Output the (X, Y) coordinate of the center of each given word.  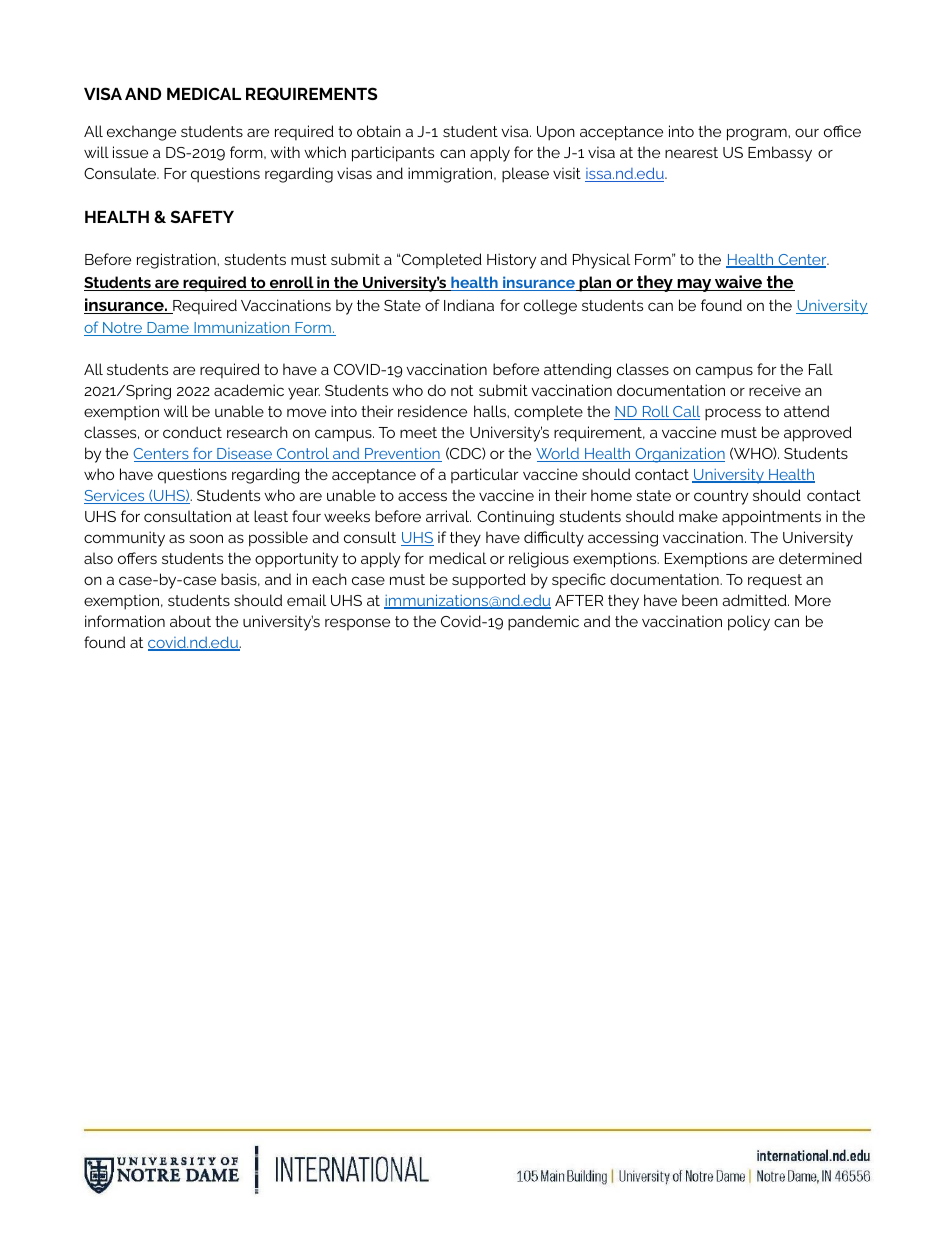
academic (249, 390)
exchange (141, 133)
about (190, 621)
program (758, 134)
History (511, 261)
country (721, 497)
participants (393, 154)
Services (115, 497)
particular (484, 475)
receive (775, 390)
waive (739, 283)
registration (177, 261)
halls (491, 411)
